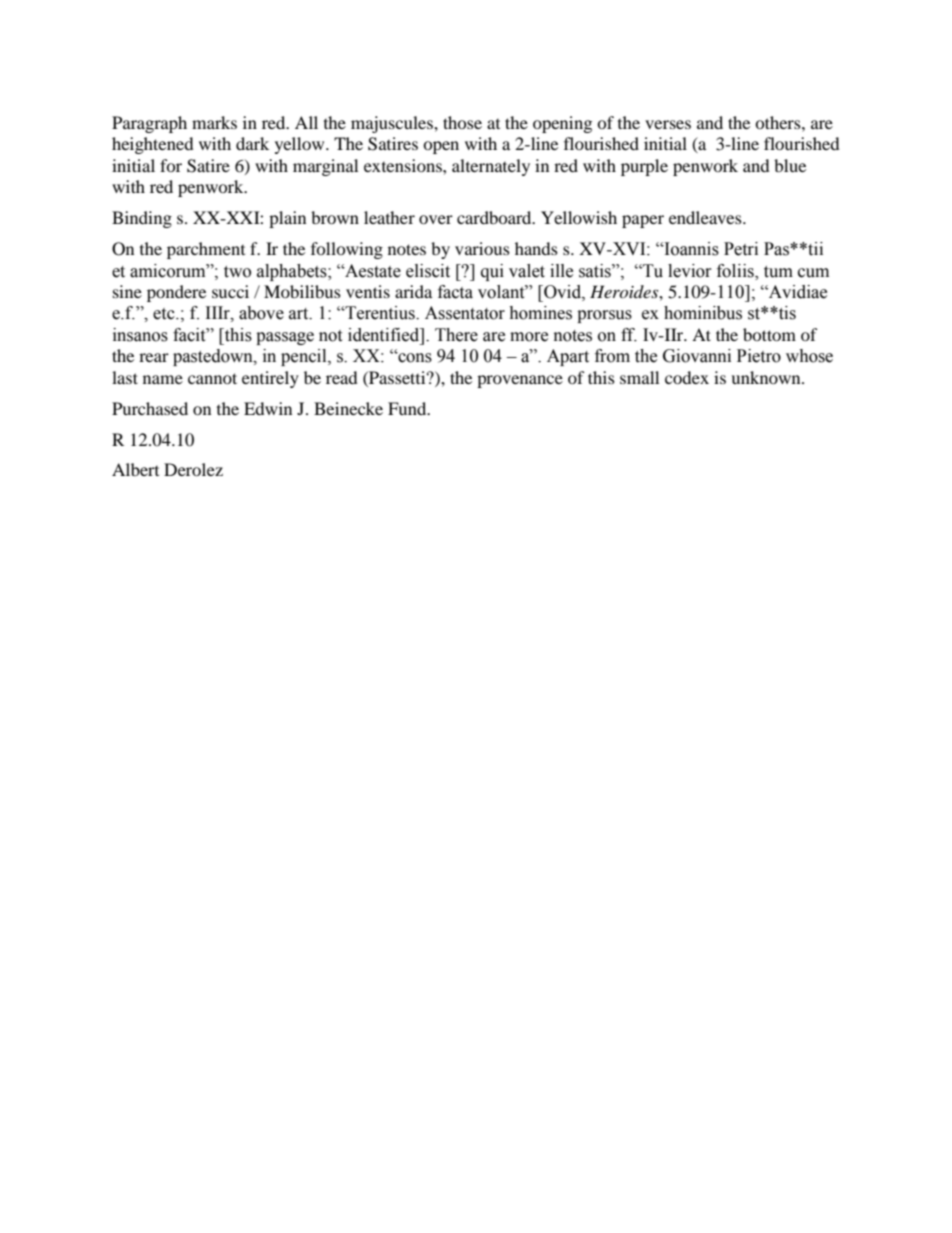 The image size is (952, 1233). I want to click on Petri, so click(741, 249).
